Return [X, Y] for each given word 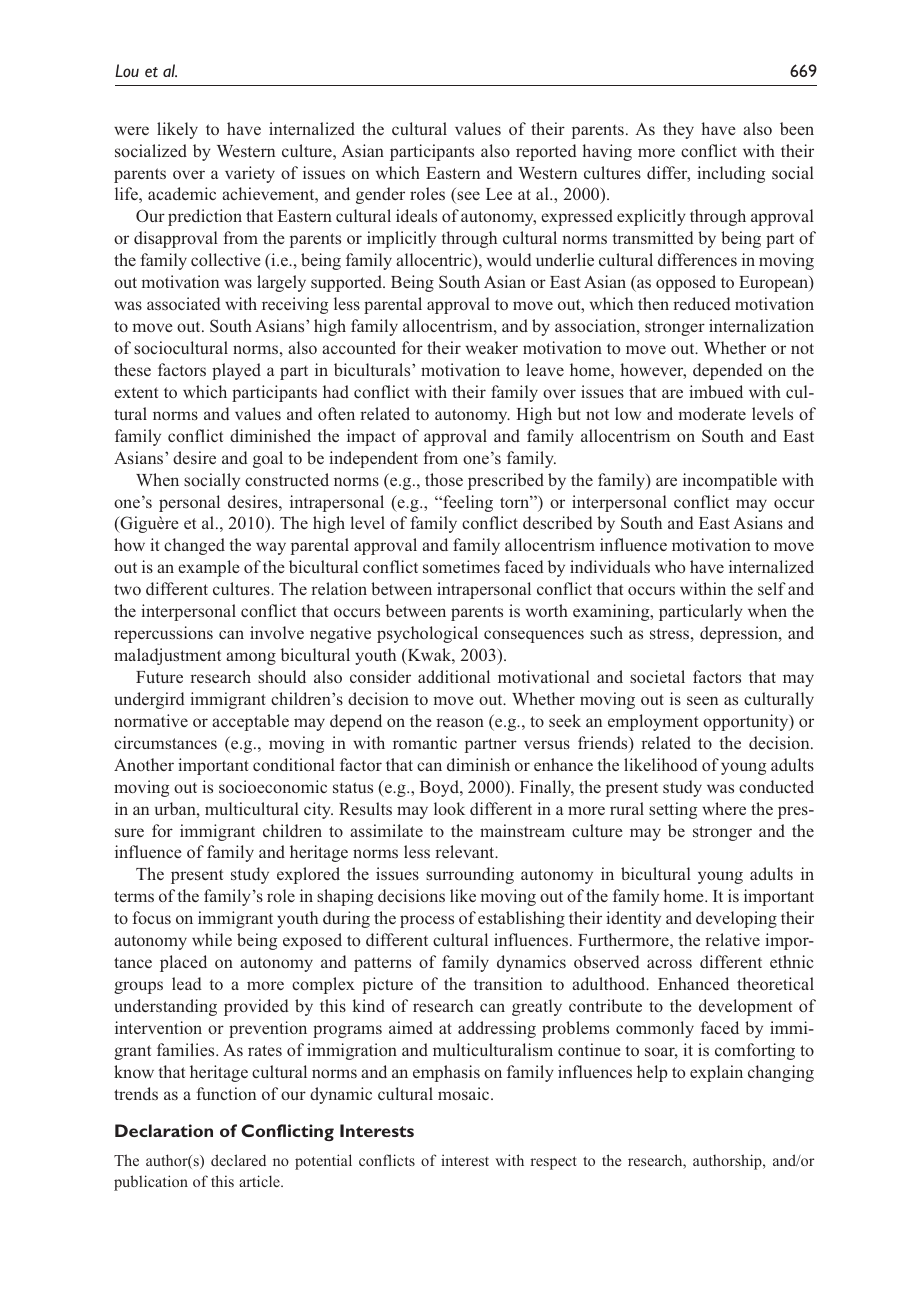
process [427, 921]
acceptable [250, 722]
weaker [492, 347]
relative [732, 939]
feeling [467, 503]
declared [238, 1160]
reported [546, 152]
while [212, 939]
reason [460, 722]
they [678, 130]
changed [194, 546]
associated [184, 303]
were [131, 130]
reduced [702, 303]
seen [702, 700]
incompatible [730, 481]
